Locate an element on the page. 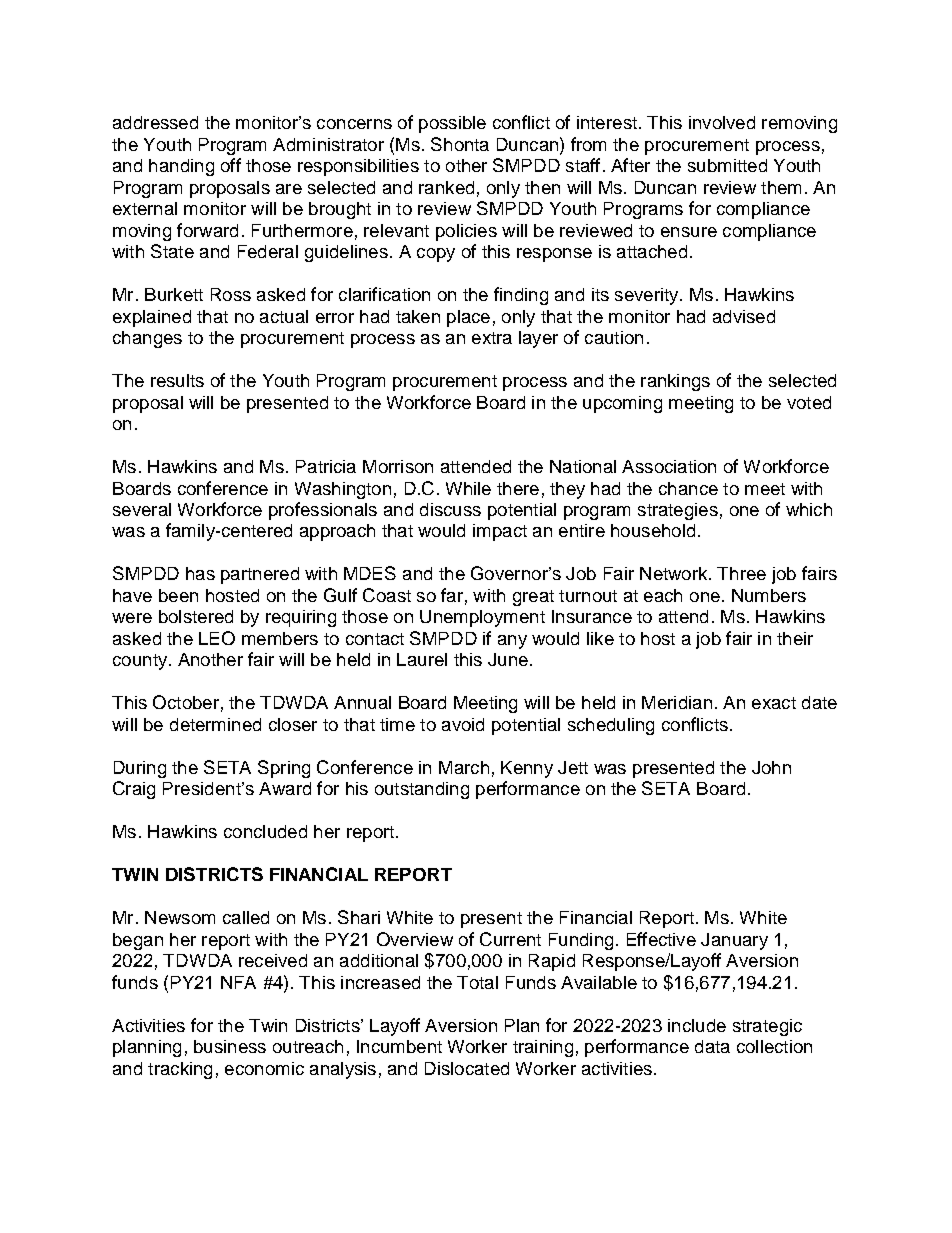  submitted is located at coordinates (727, 165).
